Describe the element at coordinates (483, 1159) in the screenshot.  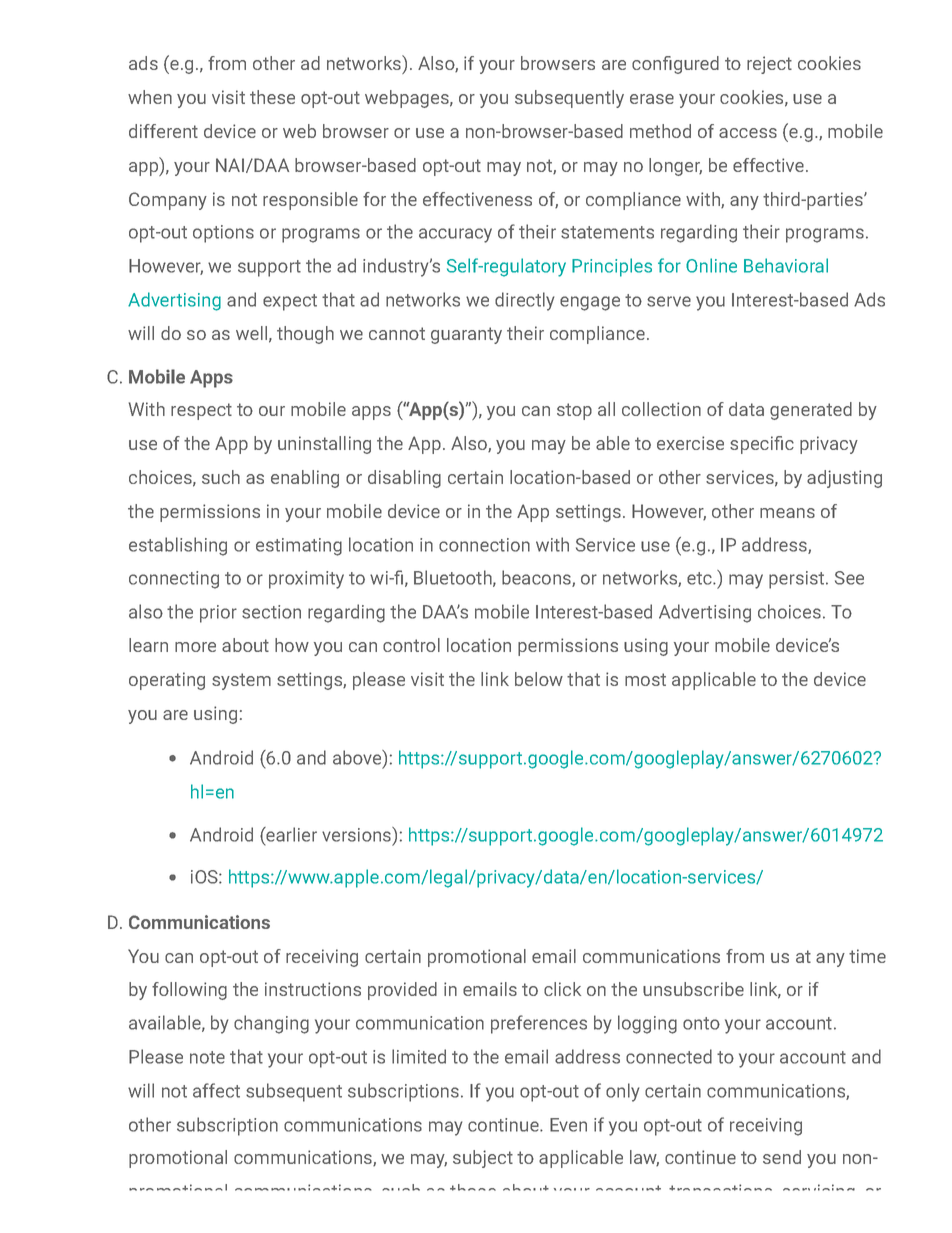
I see `subject` at that location.
